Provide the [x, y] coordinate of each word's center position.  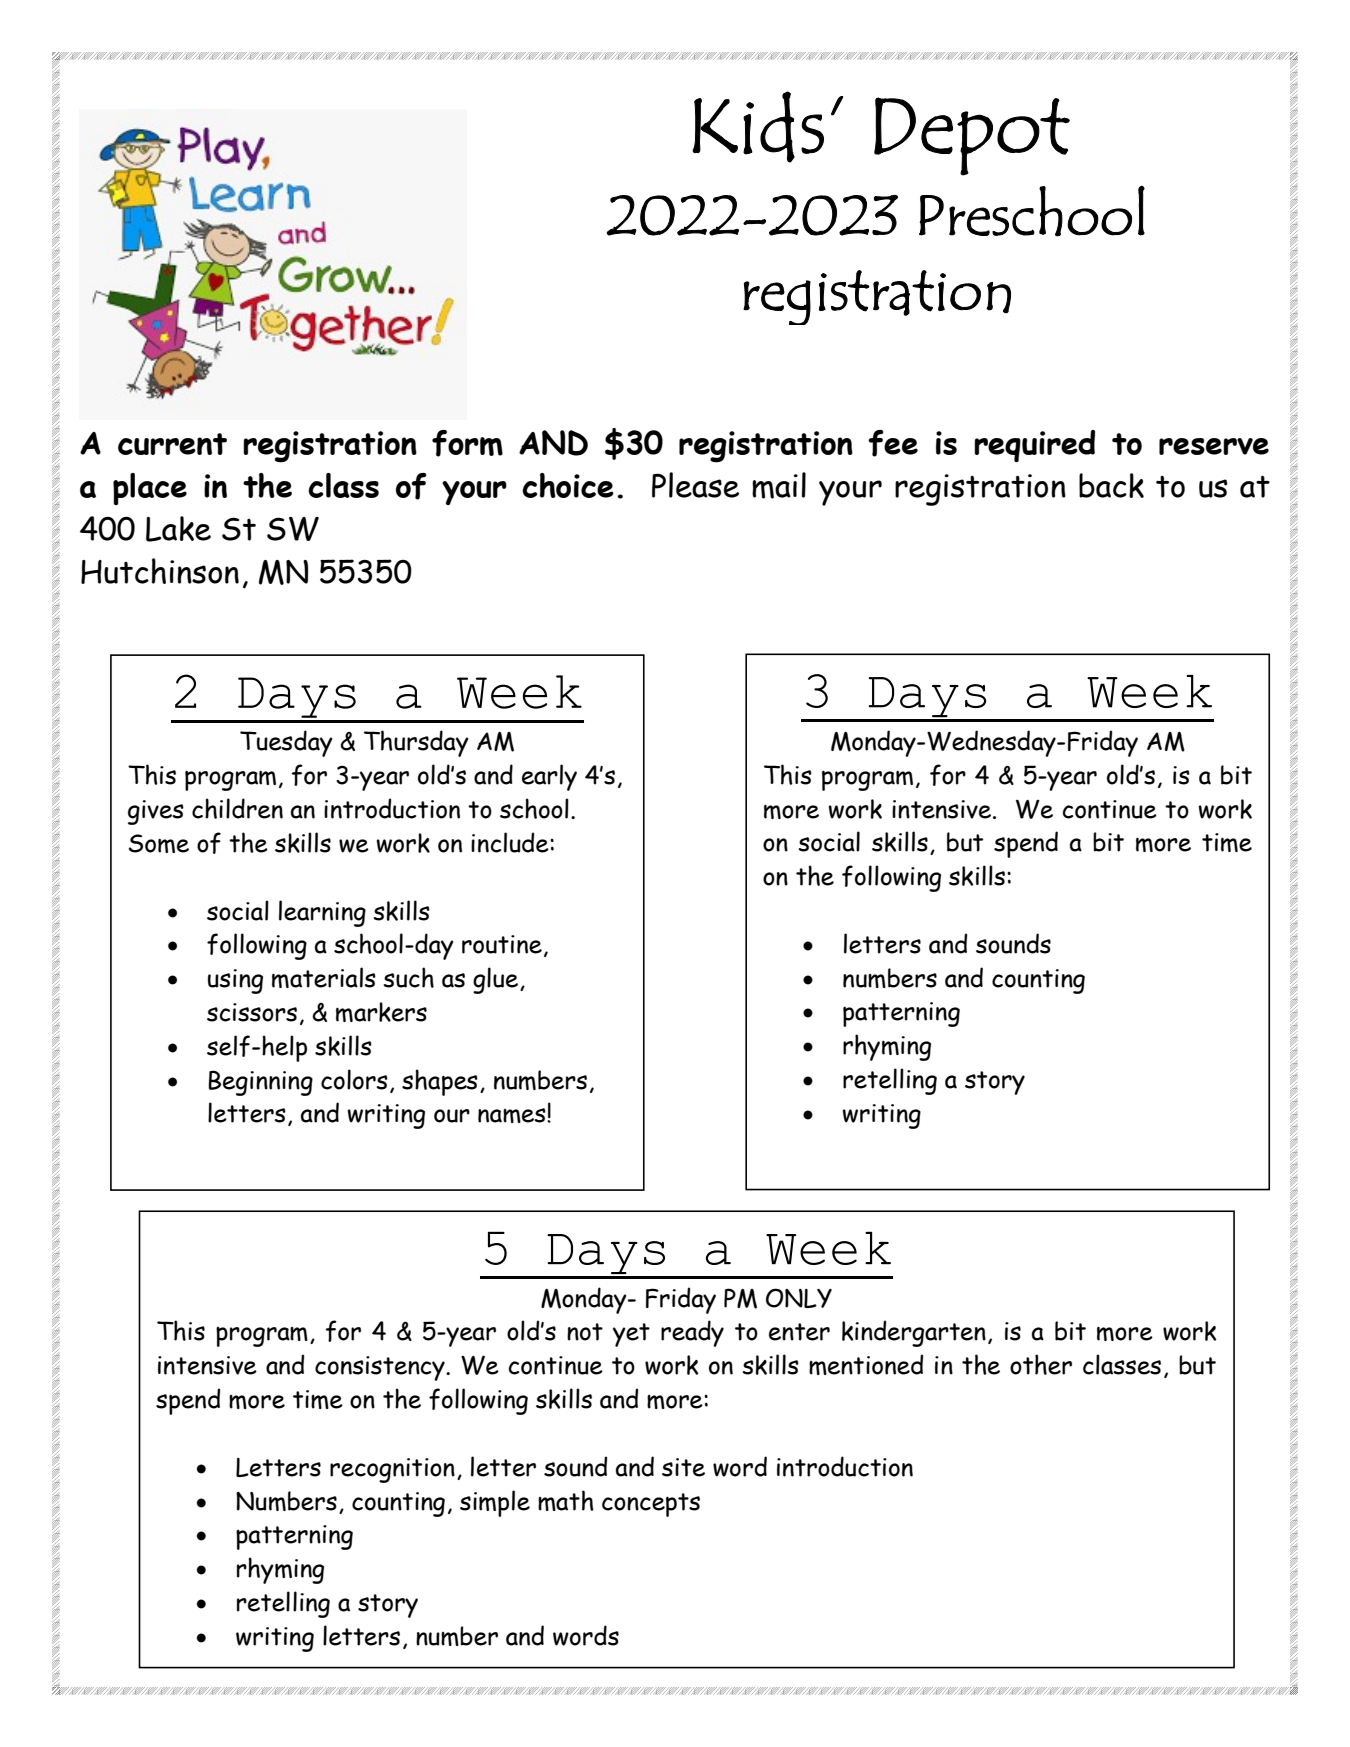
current [172, 444]
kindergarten [914, 1333]
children [237, 808]
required [1034, 446]
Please [695, 485]
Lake [178, 529]
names [513, 1115]
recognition [392, 1470]
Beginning [260, 1083]
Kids [758, 127]
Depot [972, 136]
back [1111, 485]
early [549, 777]
